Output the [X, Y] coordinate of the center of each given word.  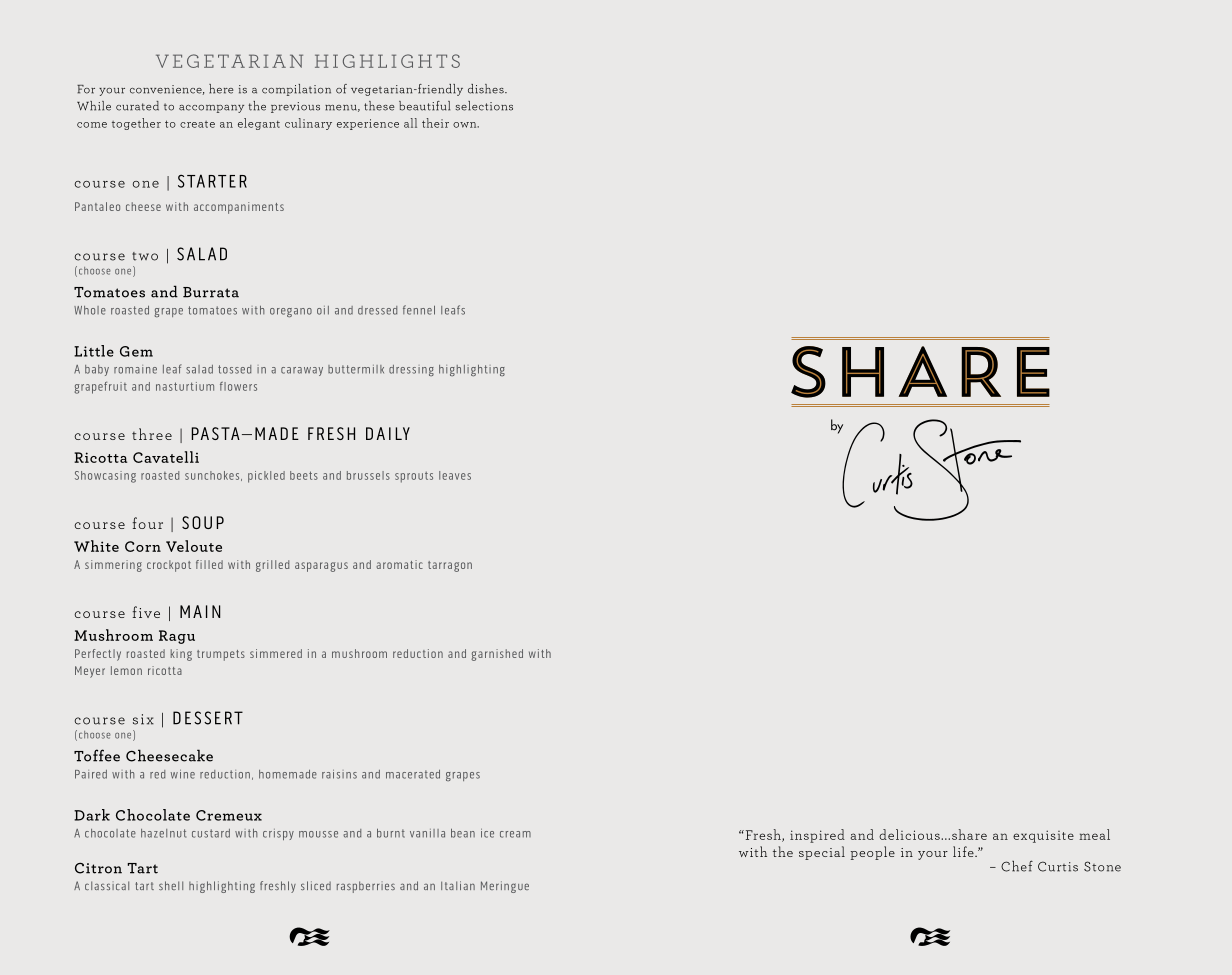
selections [484, 106]
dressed [377, 310]
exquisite [1043, 836]
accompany [211, 109]
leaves [455, 475]
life [964, 851]
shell [171, 885]
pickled [266, 477]
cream [515, 834]
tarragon [450, 566]
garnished [497, 655]
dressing [411, 370]
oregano [291, 313]
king [181, 655]
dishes [487, 89]
